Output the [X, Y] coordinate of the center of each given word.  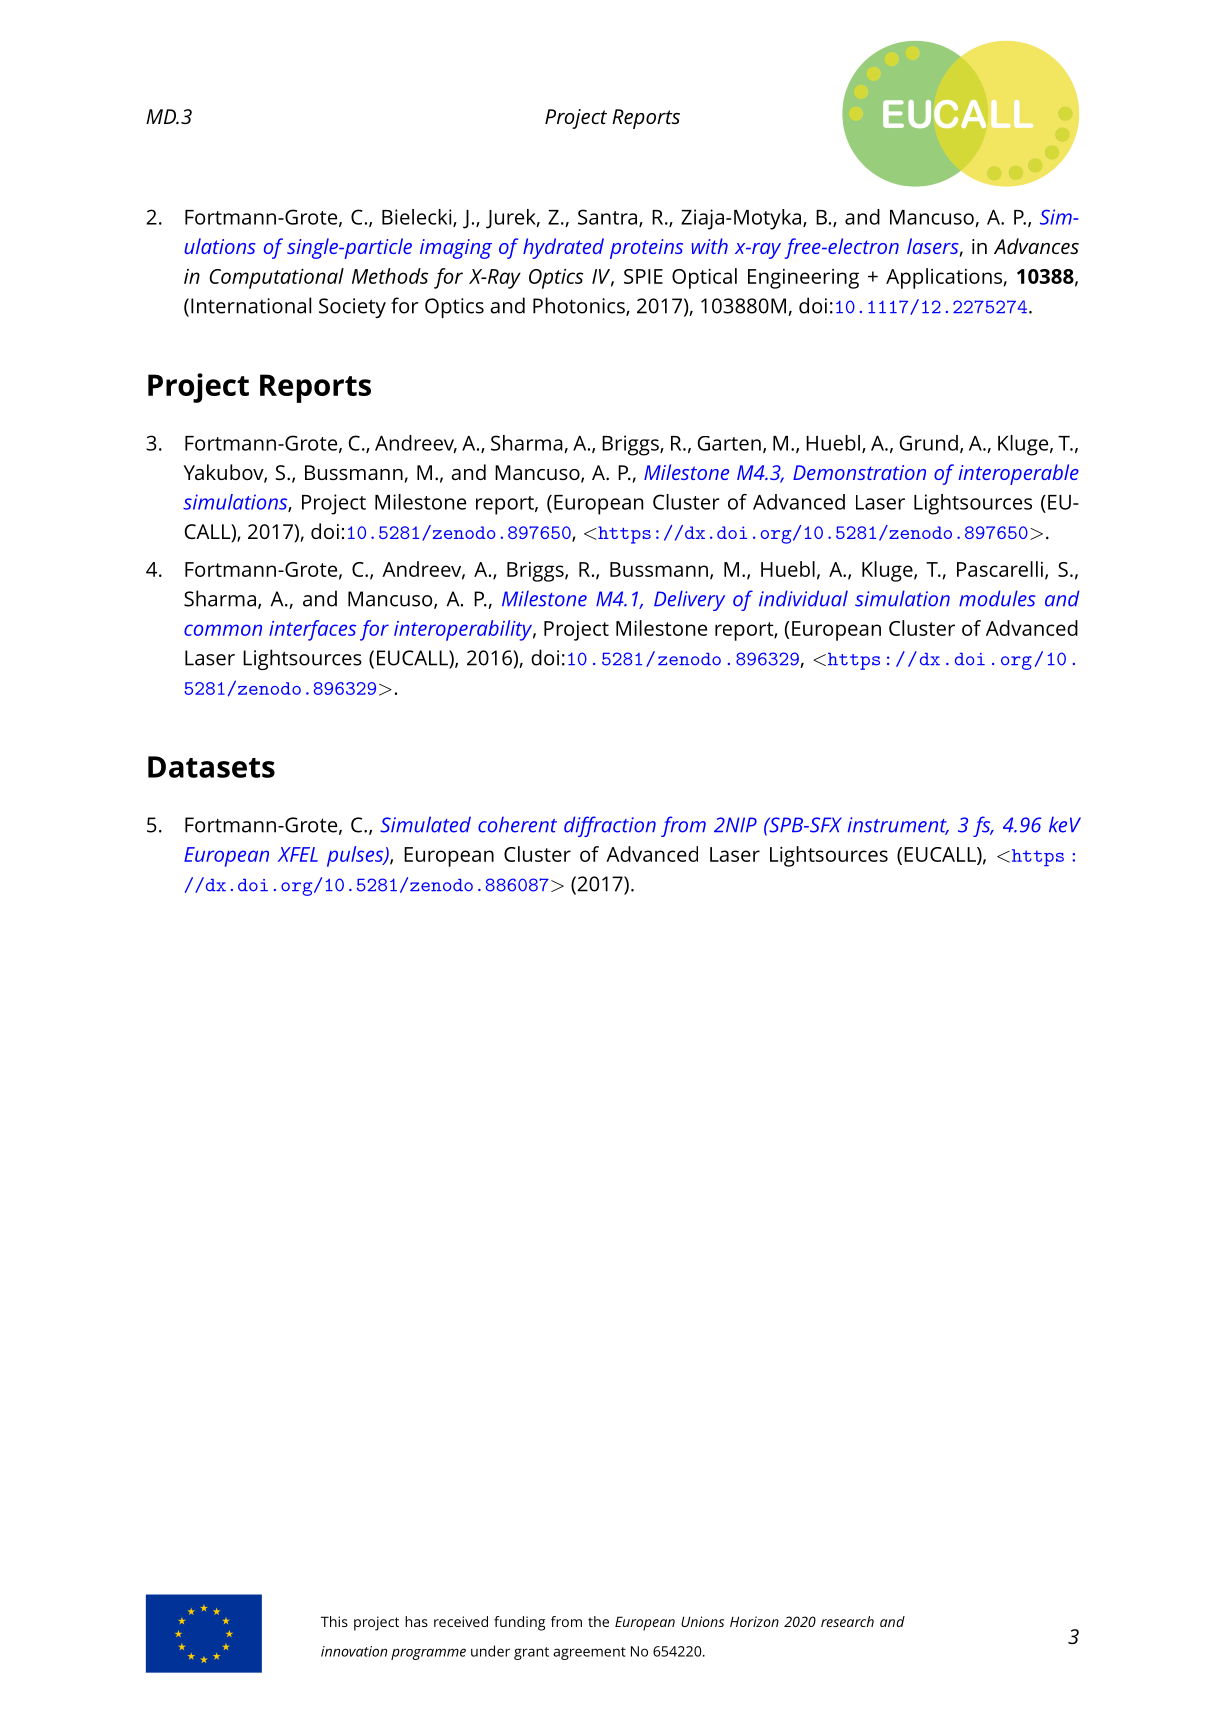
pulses [356, 856]
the [598, 1621]
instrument [898, 826]
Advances [1036, 246]
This [334, 1621]
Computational [276, 278]
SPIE [643, 276]
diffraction [610, 826]
